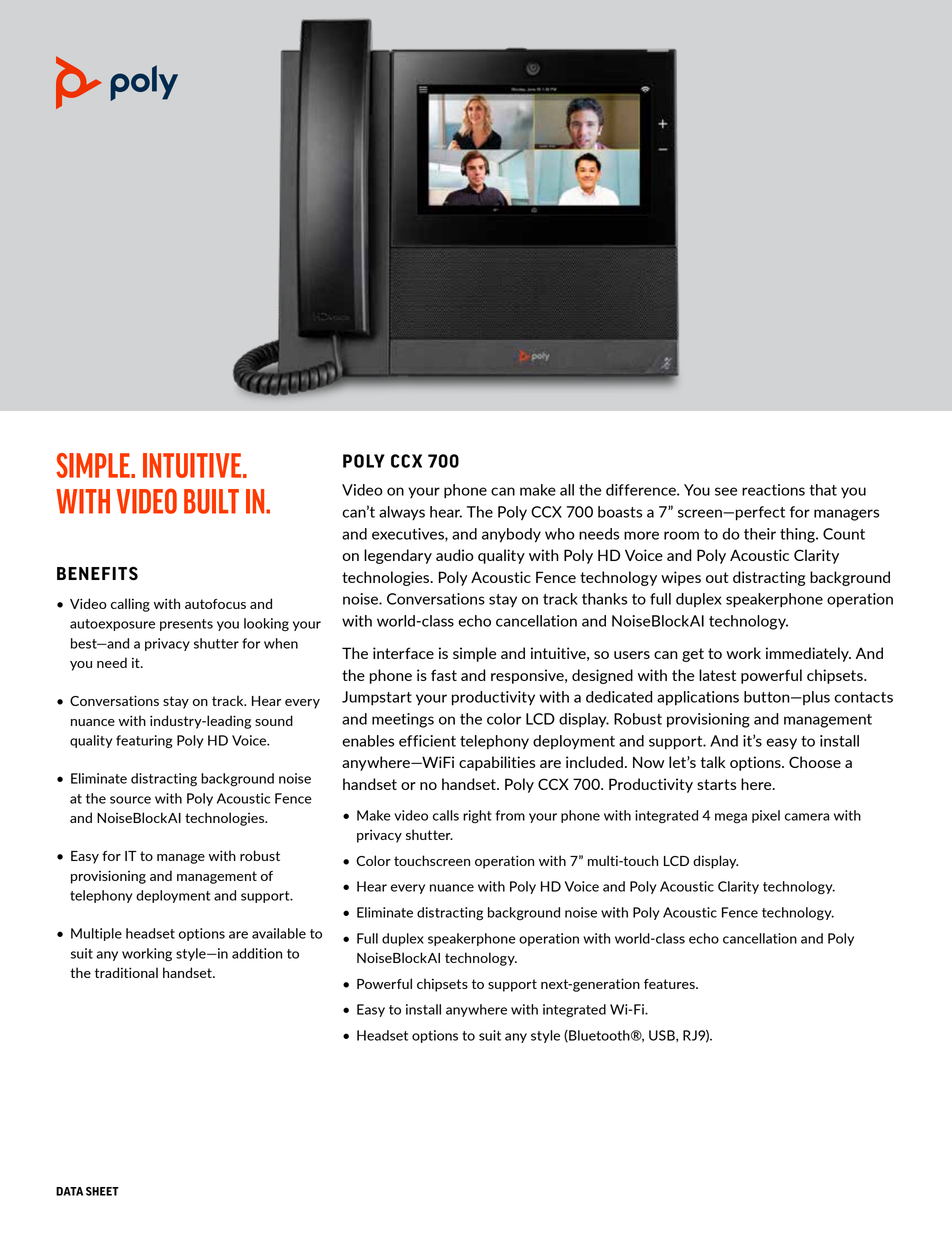  What do you see at coordinates (126, 972) in the page?
I see `traditional` at bounding box center [126, 972].
